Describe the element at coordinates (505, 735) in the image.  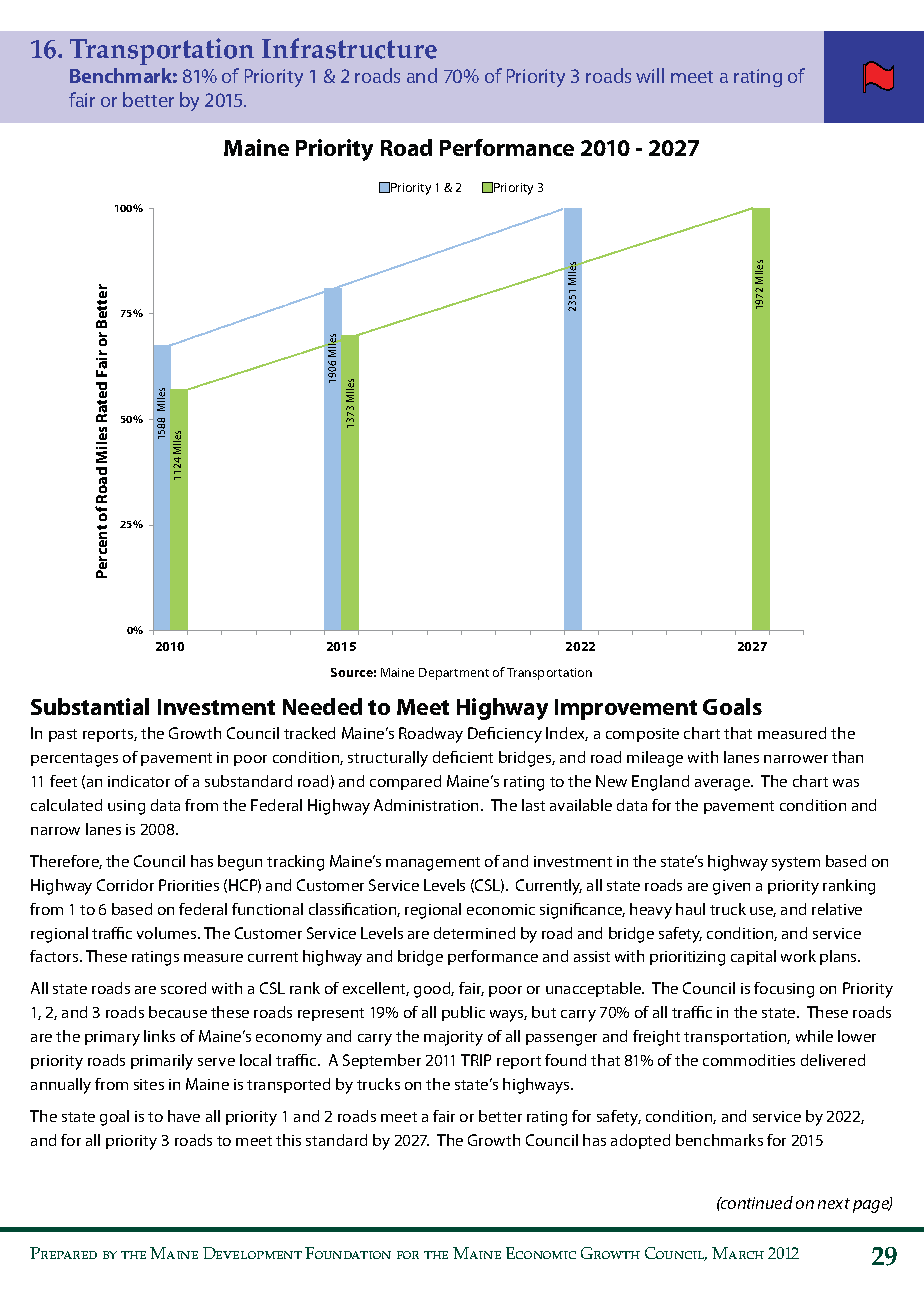
I see `Deficiency` at that location.
